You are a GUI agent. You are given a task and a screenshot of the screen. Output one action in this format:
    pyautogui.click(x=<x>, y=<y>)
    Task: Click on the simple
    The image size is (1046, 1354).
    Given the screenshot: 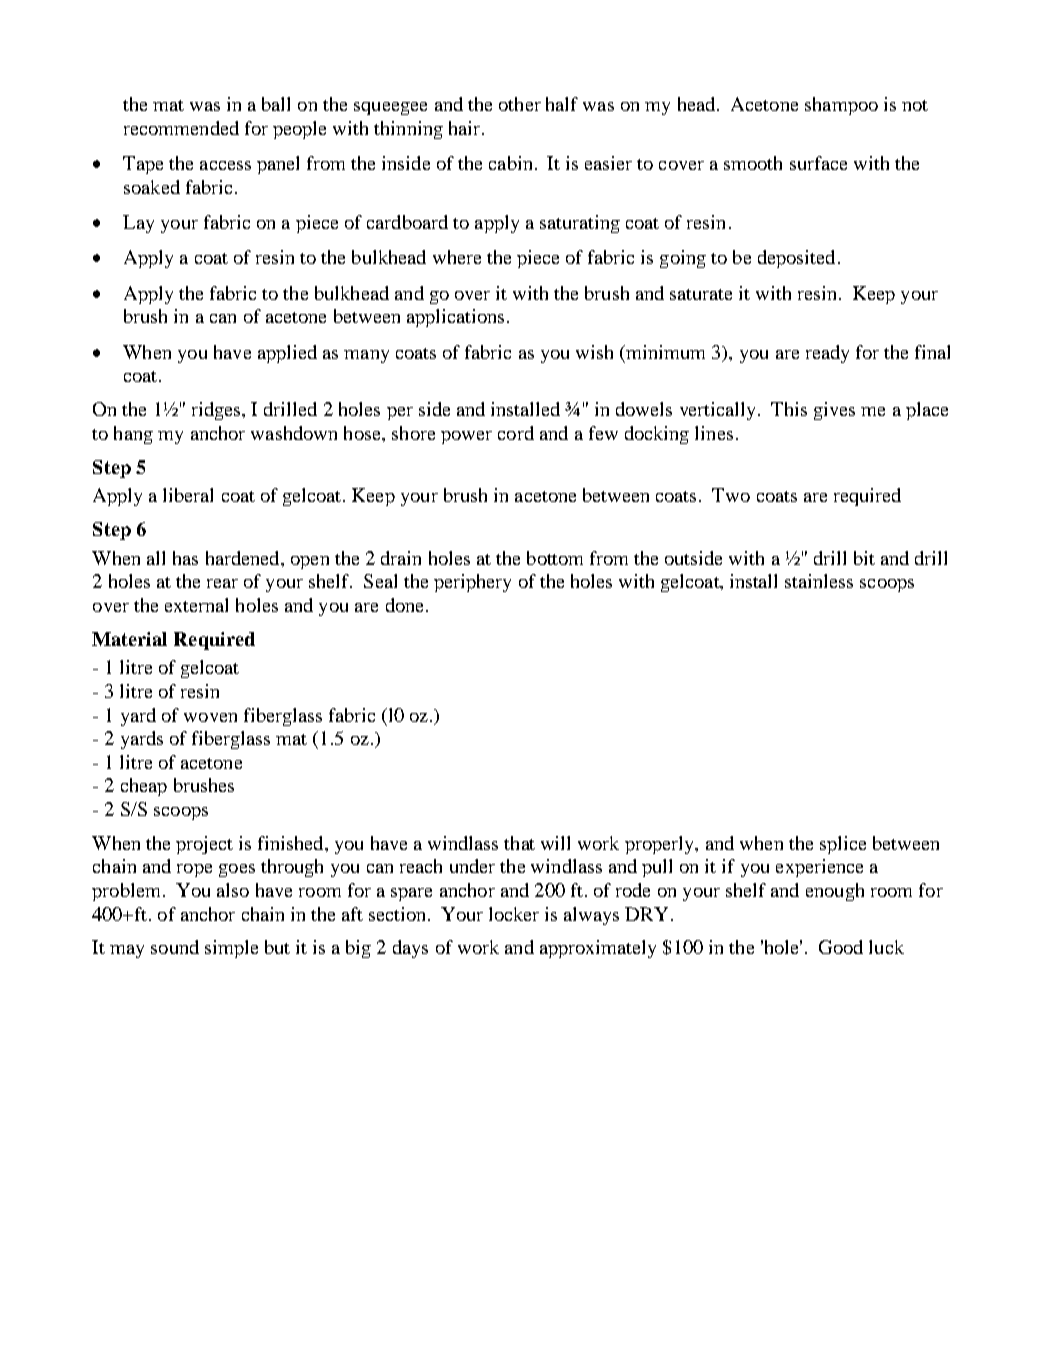 What is the action you would take?
    pyautogui.click(x=231, y=949)
